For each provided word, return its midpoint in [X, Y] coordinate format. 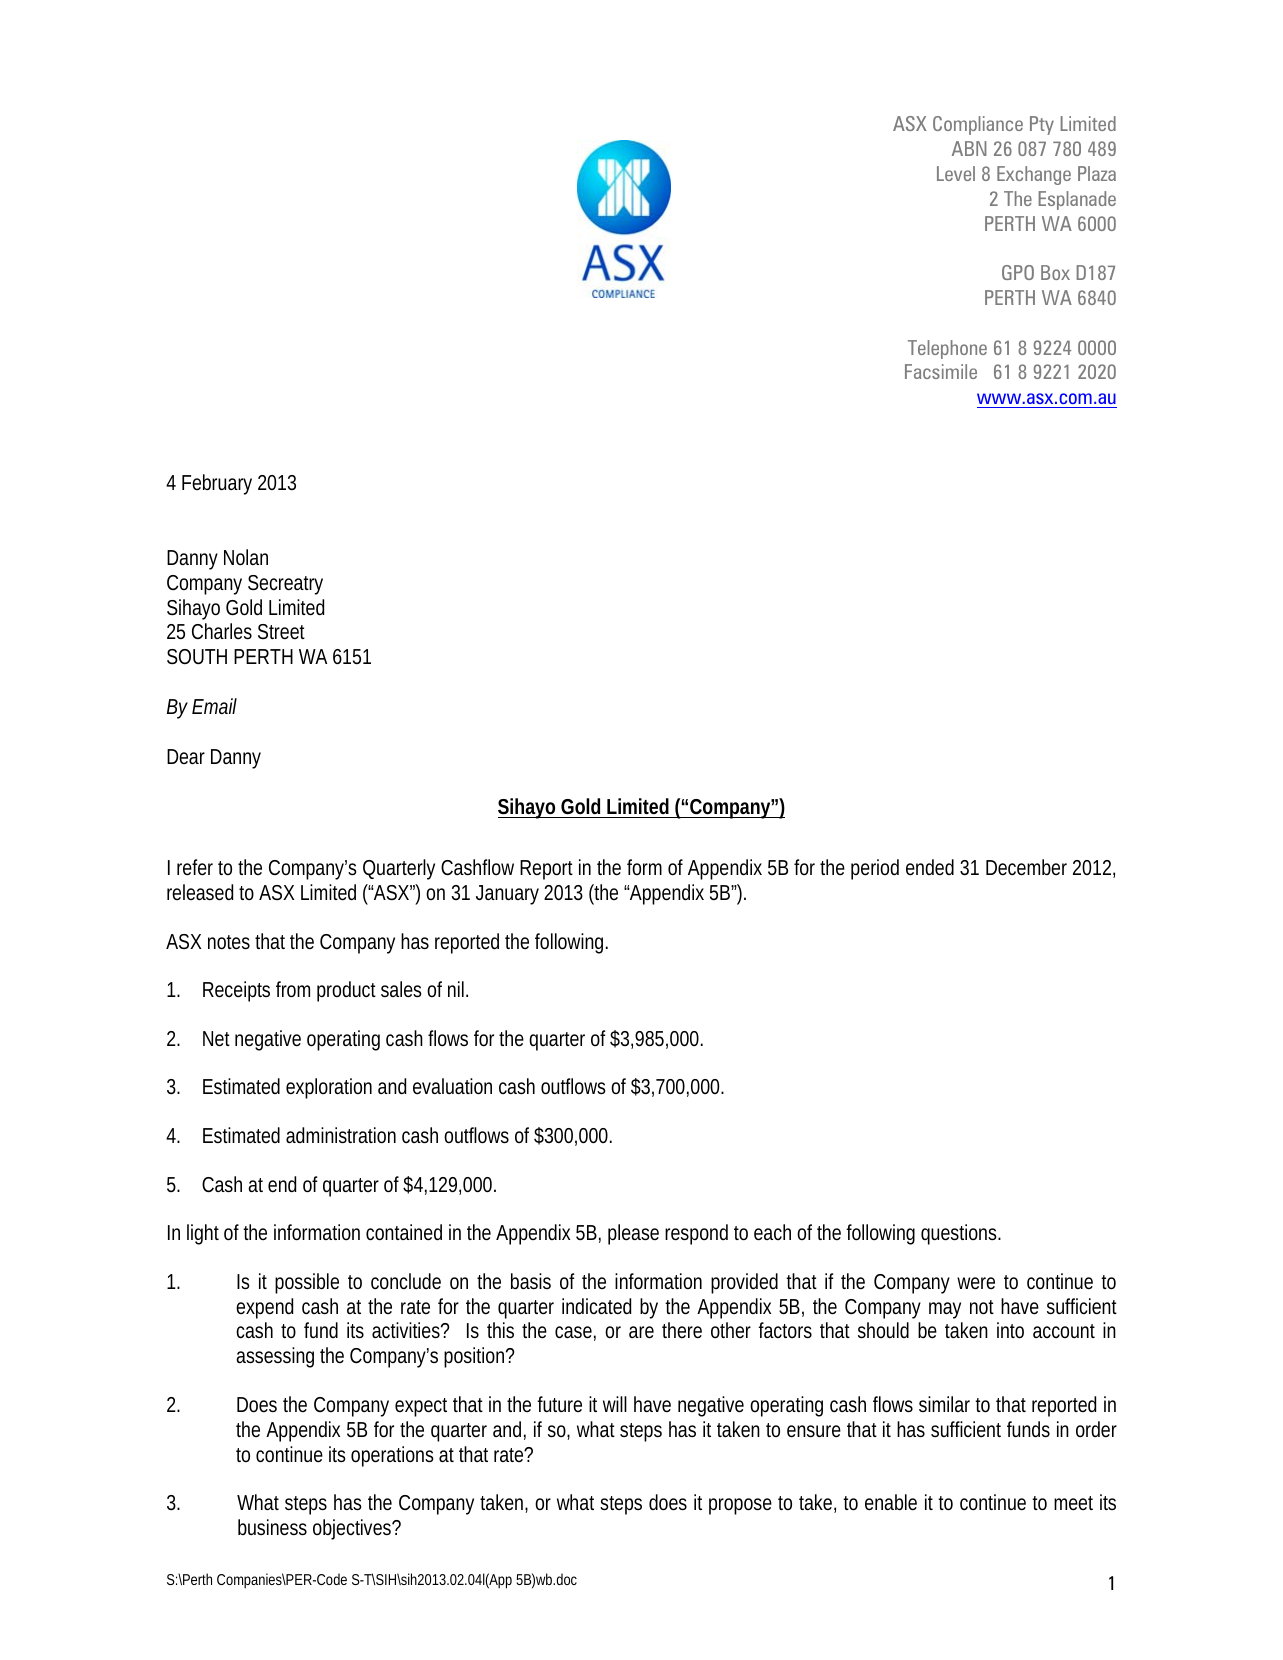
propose [740, 1506]
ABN [969, 148]
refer [195, 867]
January [507, 895]
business [272, 1527]
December [1026, 867]
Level [956, 173]
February [217, 484]
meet [1073, 1503]
